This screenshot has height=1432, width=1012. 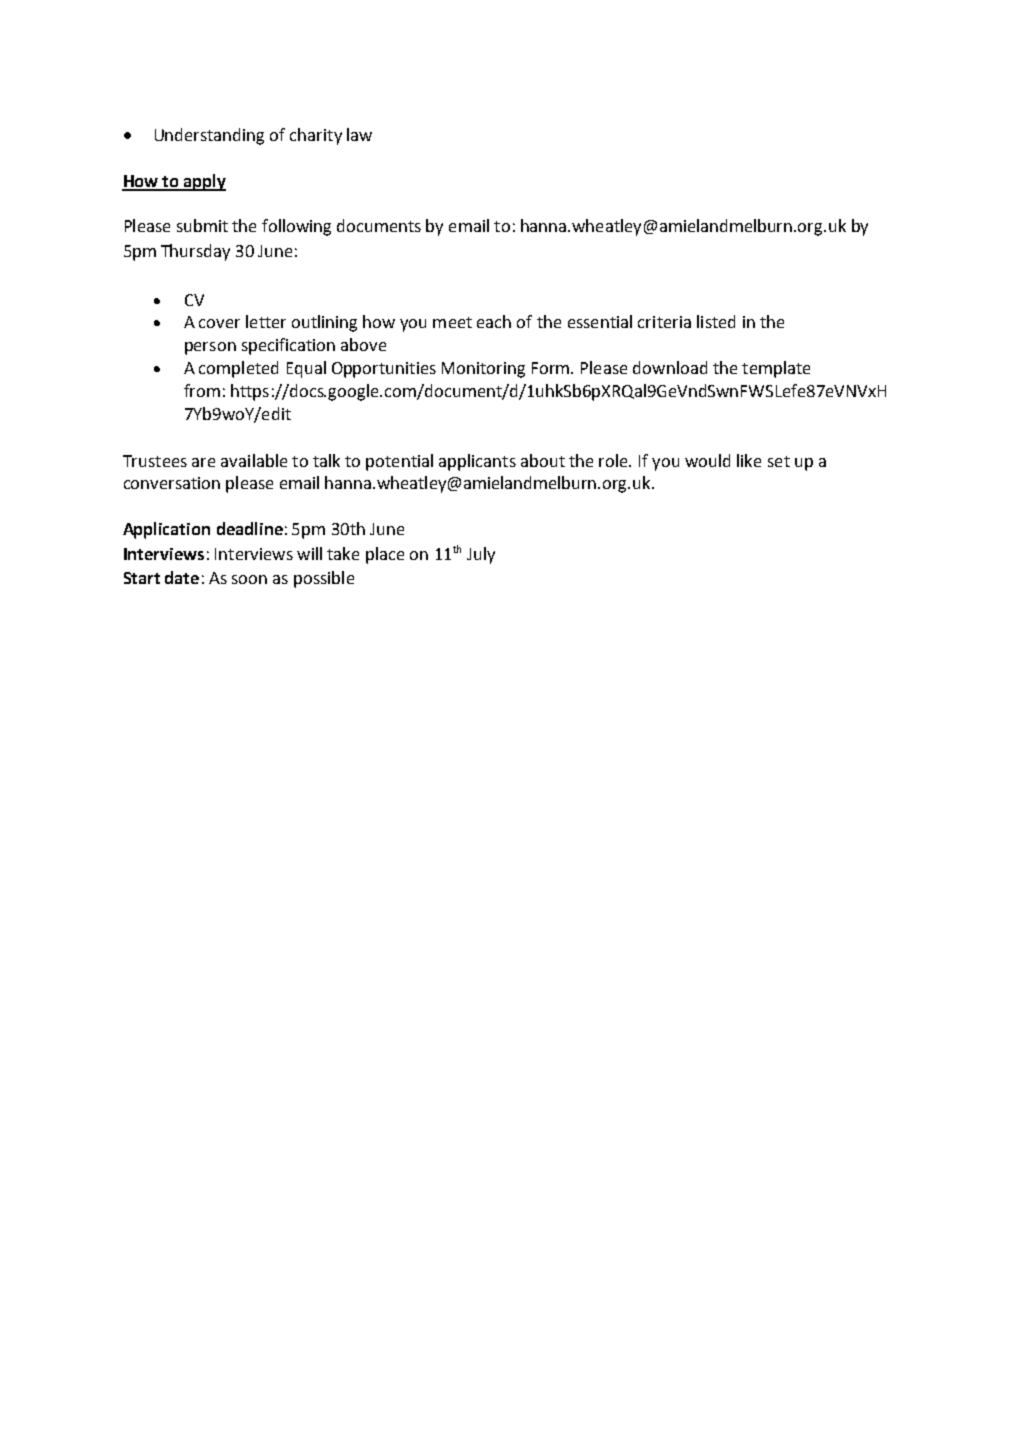 I want to click on charity, so click(x=316, y=136).
